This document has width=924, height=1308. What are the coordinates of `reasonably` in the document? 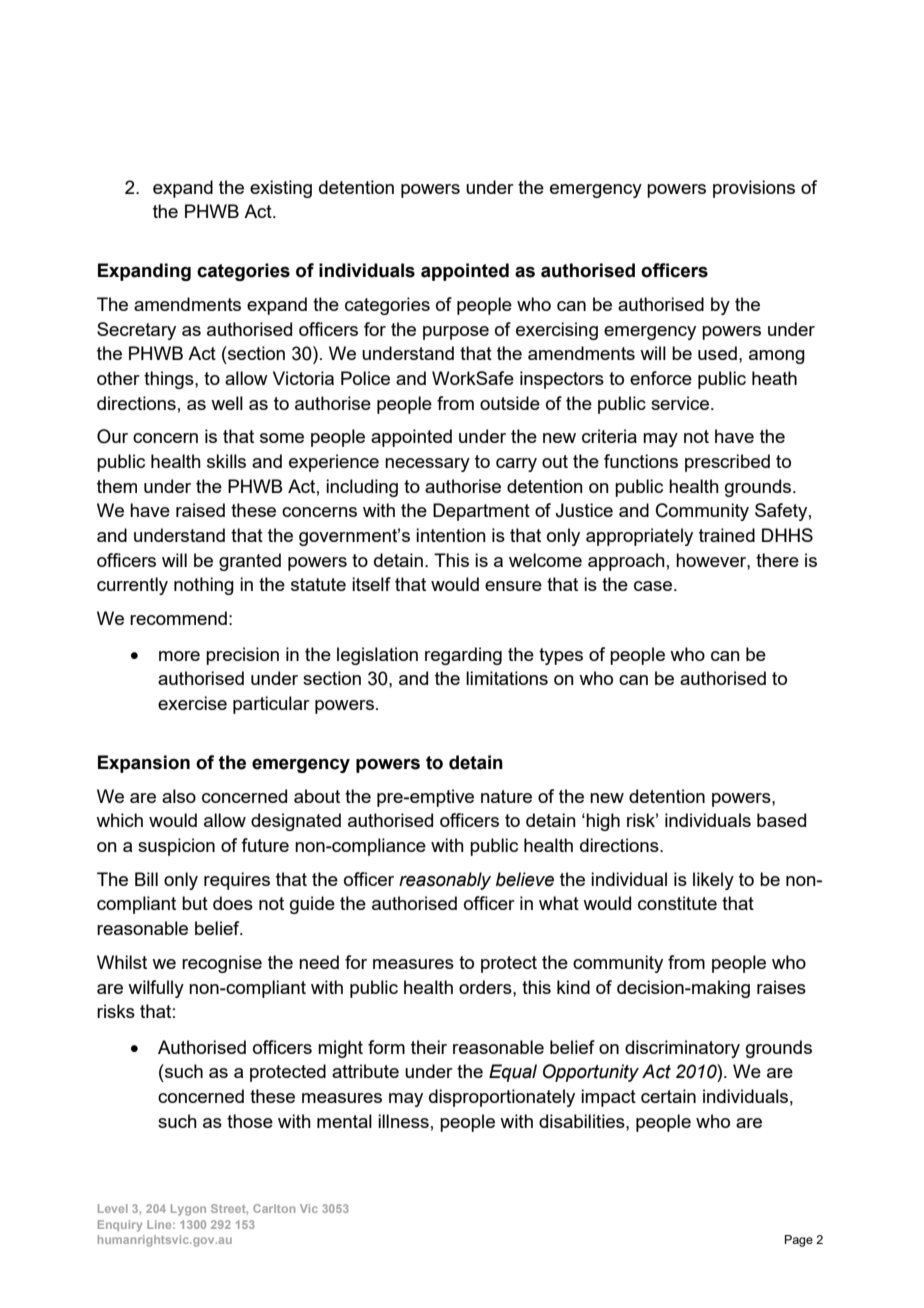 It's located at (445, 881).
